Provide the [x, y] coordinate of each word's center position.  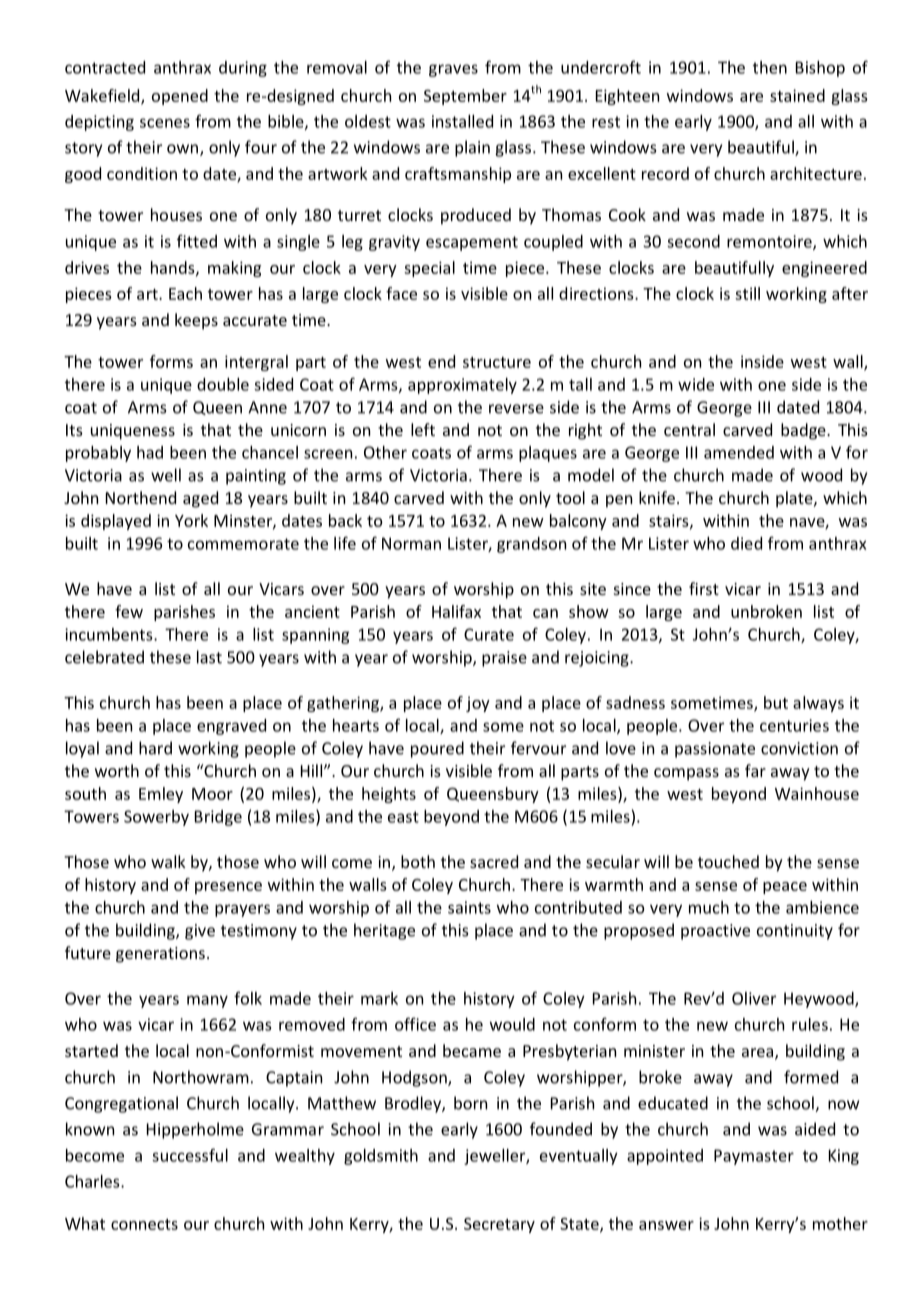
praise [504, 659]
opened [180, 97]
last [209, 657]
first [704, 588]
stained [797, 95]
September [465, 97]
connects [144, 1224]
